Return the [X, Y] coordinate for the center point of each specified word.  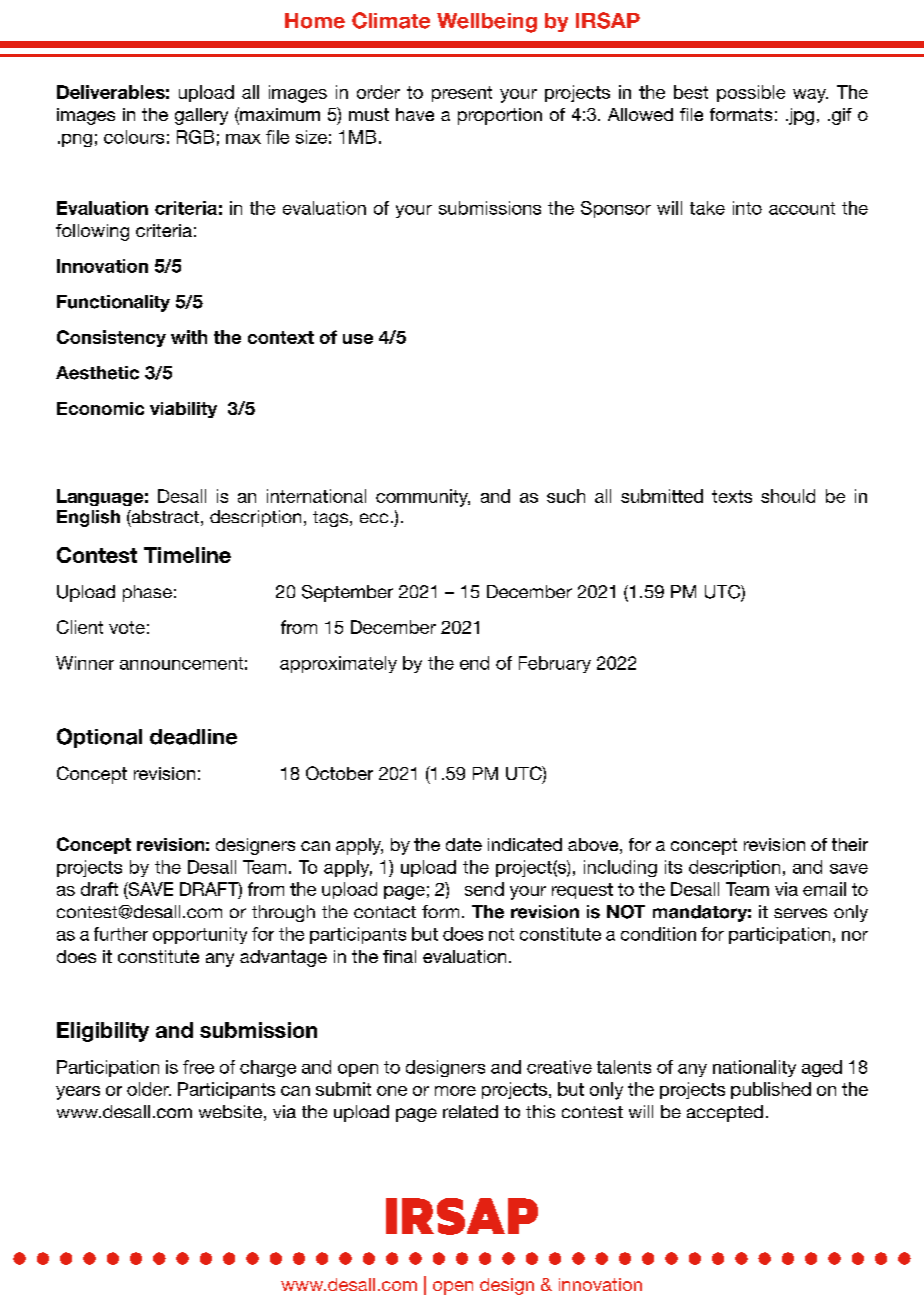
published [771, 1090]
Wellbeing [487, 23]
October [339, 773]
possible [751, 93]
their [850, 844]
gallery [201, 116]
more [455, 1091]
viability [183, 410]
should [788, 496]
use [358, 339]
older [149, 1089]
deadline [193, 737]
